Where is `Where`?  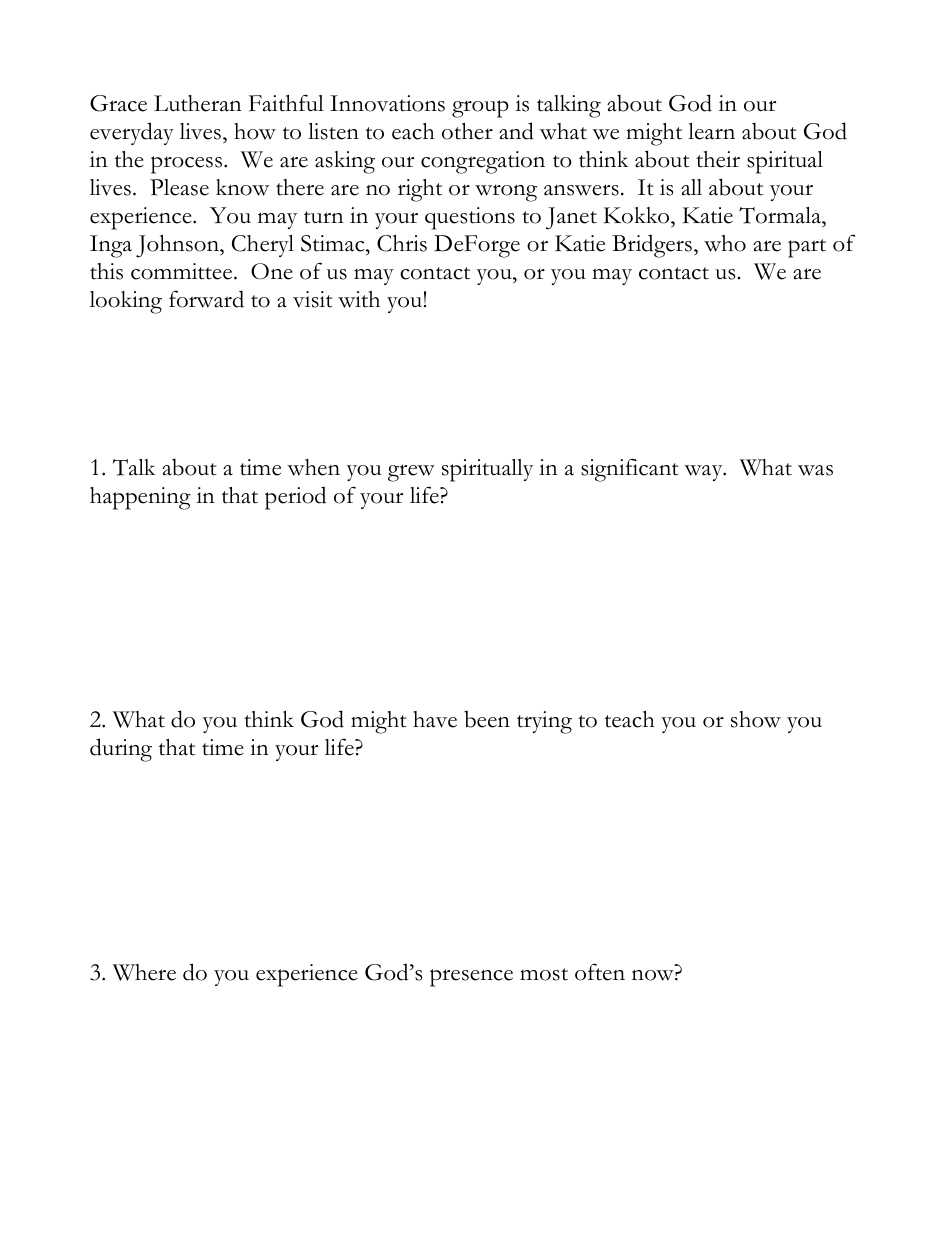 Where is located at coordinates (144, 972).
